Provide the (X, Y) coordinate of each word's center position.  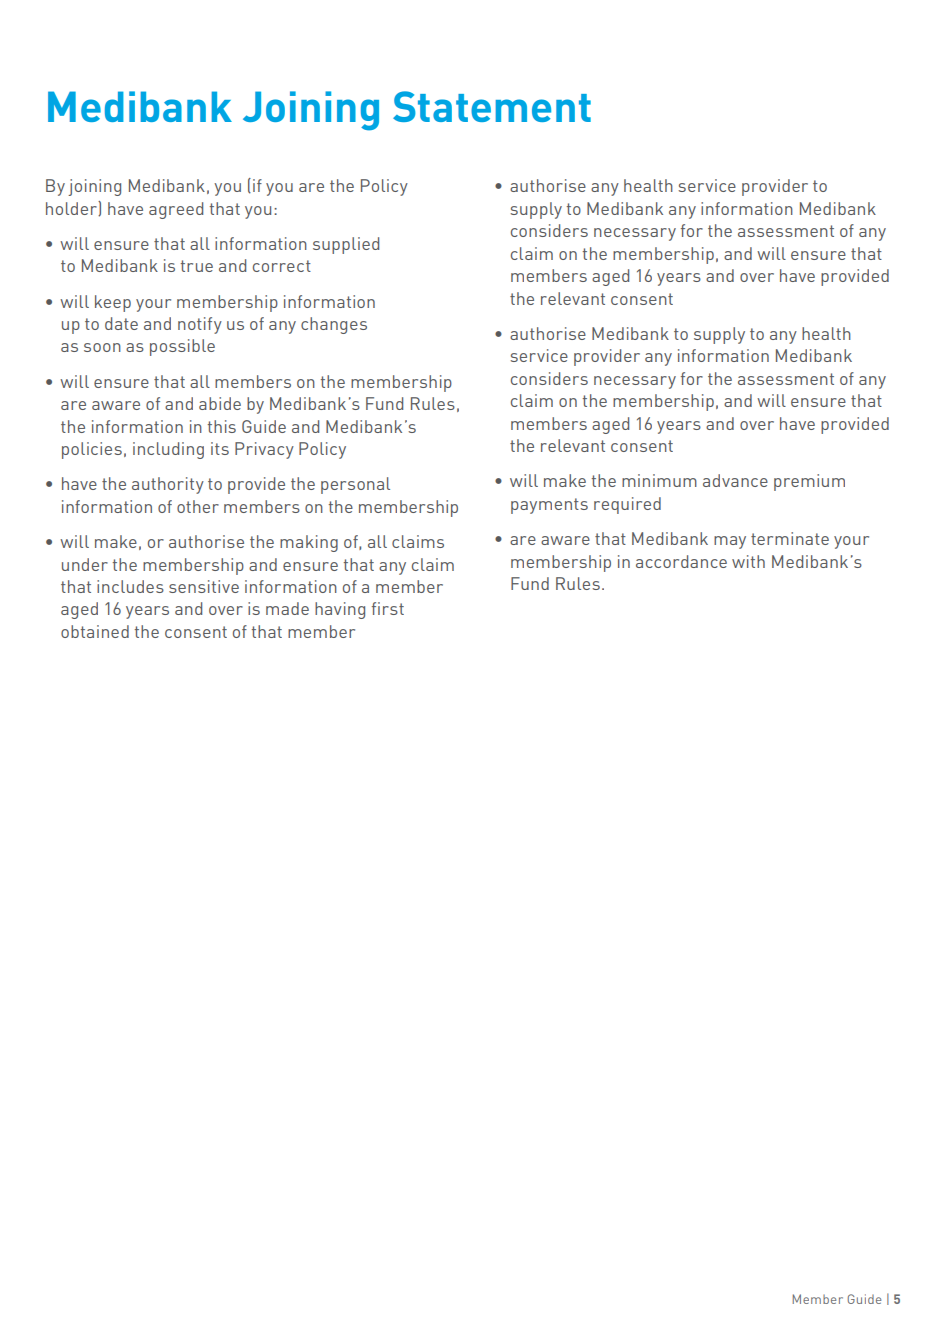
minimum (659, 480)
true (197, 266)
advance (735, 480)
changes (334, 325)
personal (355, 485)
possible (182, 347)
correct (282, 266)
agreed (176, 210)
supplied (346, 245)
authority (168, 485)
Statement (492, 106)
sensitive (204, 586)
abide (220, 403)
